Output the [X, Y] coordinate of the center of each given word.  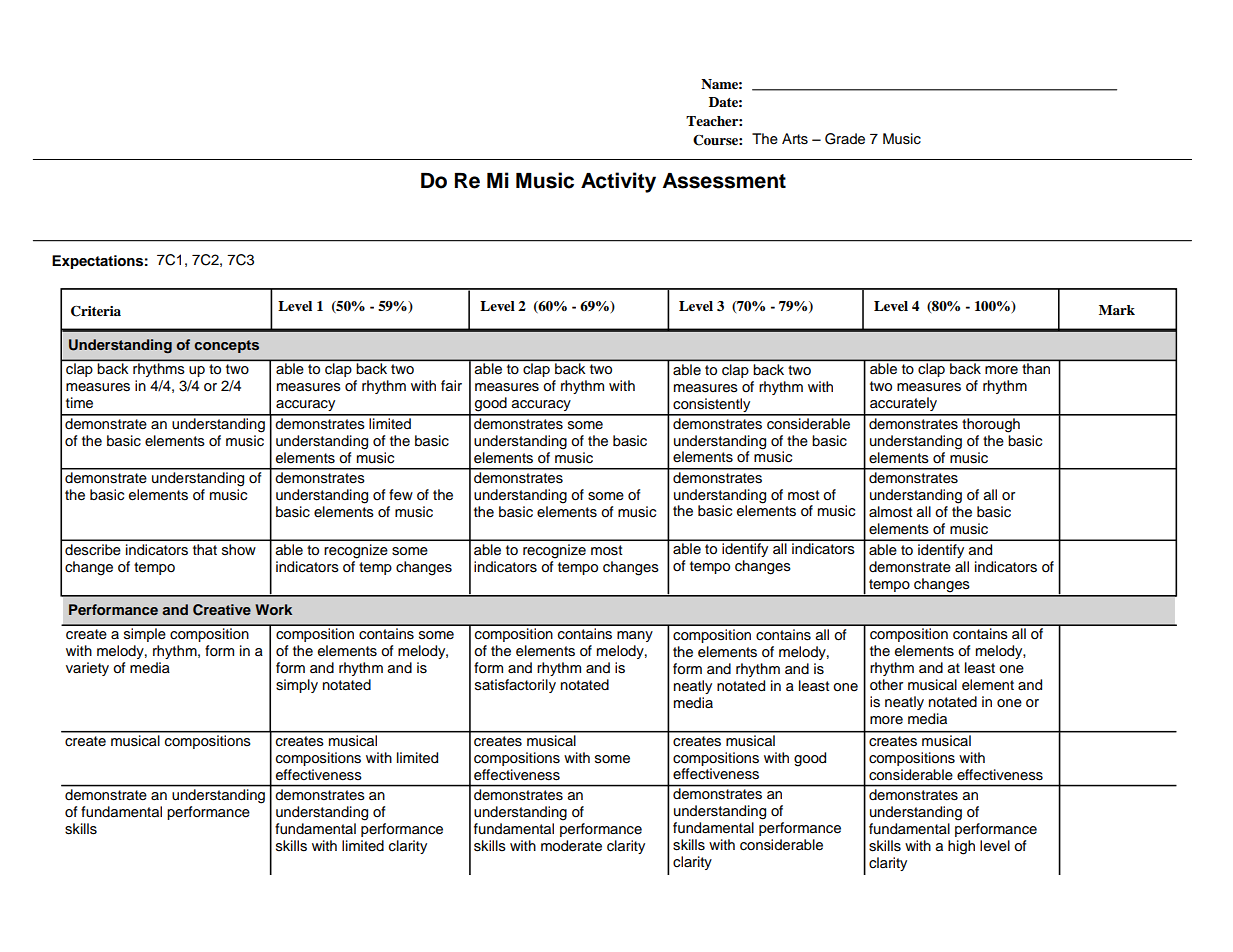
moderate [571, 846]
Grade [845, 139]
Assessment [724, 181]
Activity [618, 182]
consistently [712, 406]
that [205, 549]
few [401, 495]
